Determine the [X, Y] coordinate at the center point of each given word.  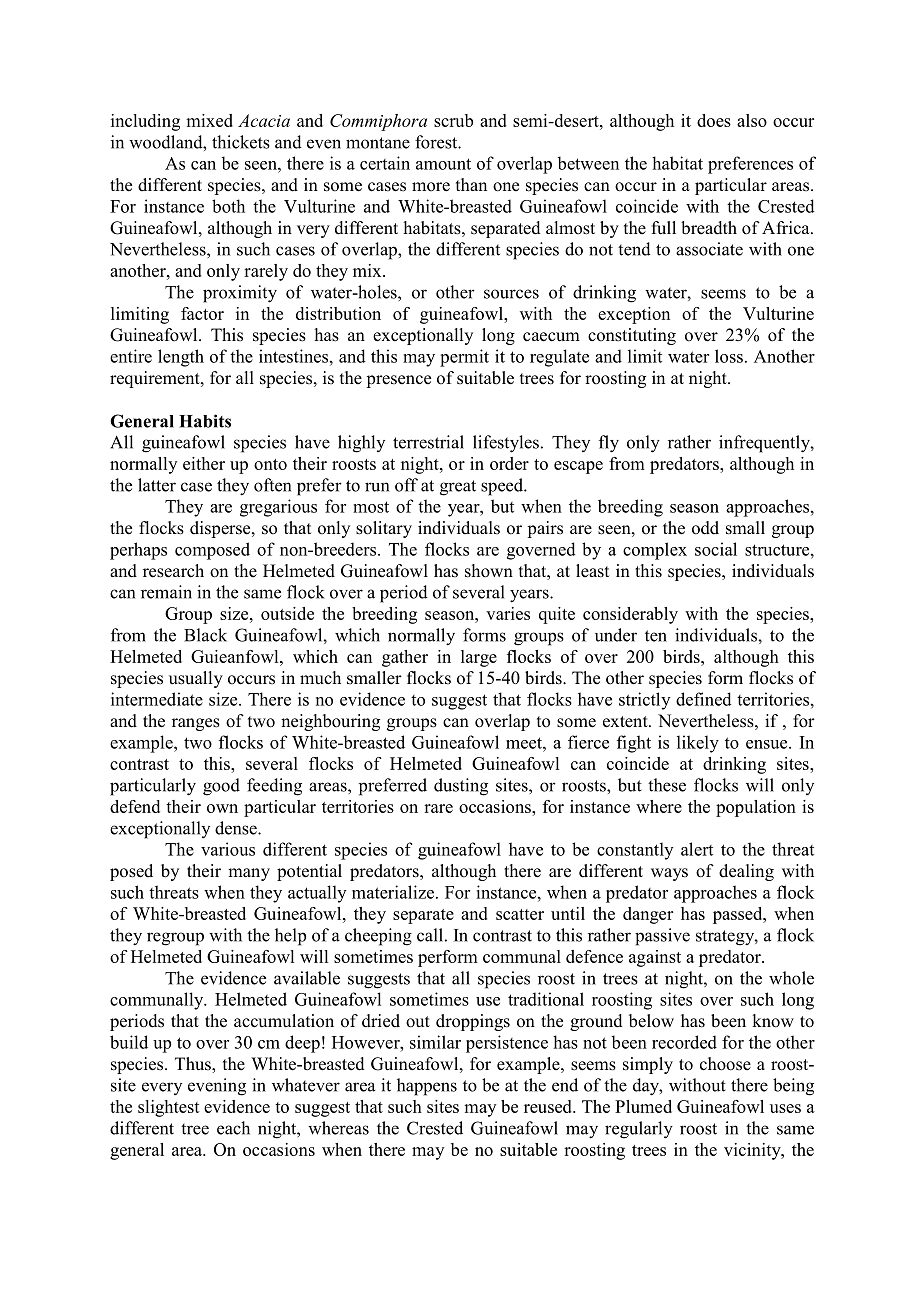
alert [697, 849]
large [479, 658]
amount [443, 164]
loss [729, 356]
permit [464, 358]
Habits [205, 421]
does [714, 120]
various [228, 849]
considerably [630, 615]
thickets [241, 142]
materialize [393, 892]
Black [205, 635]
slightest [169, 1108]
